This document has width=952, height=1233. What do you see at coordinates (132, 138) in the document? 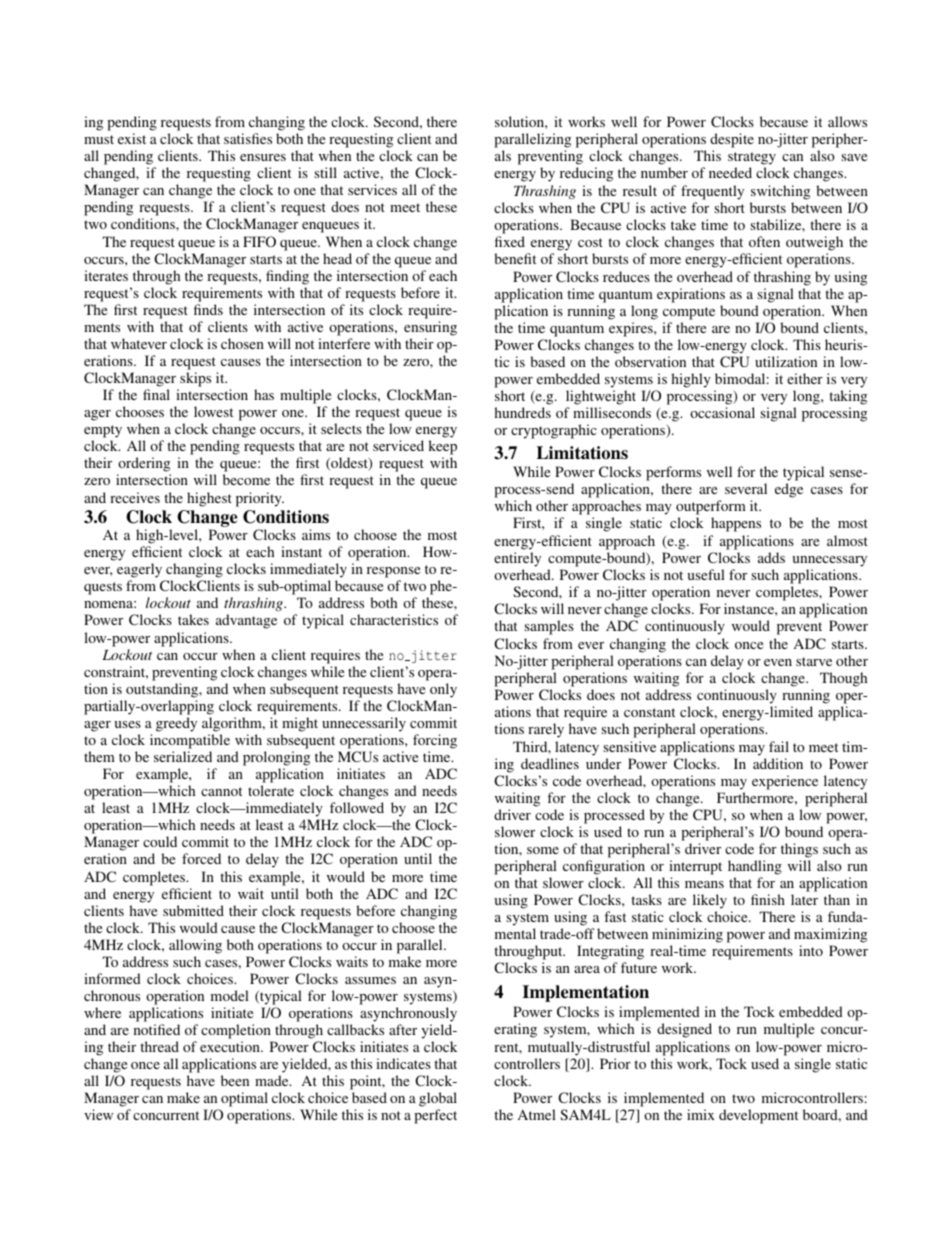
I see `exist` at bounding box center [132, 138].
